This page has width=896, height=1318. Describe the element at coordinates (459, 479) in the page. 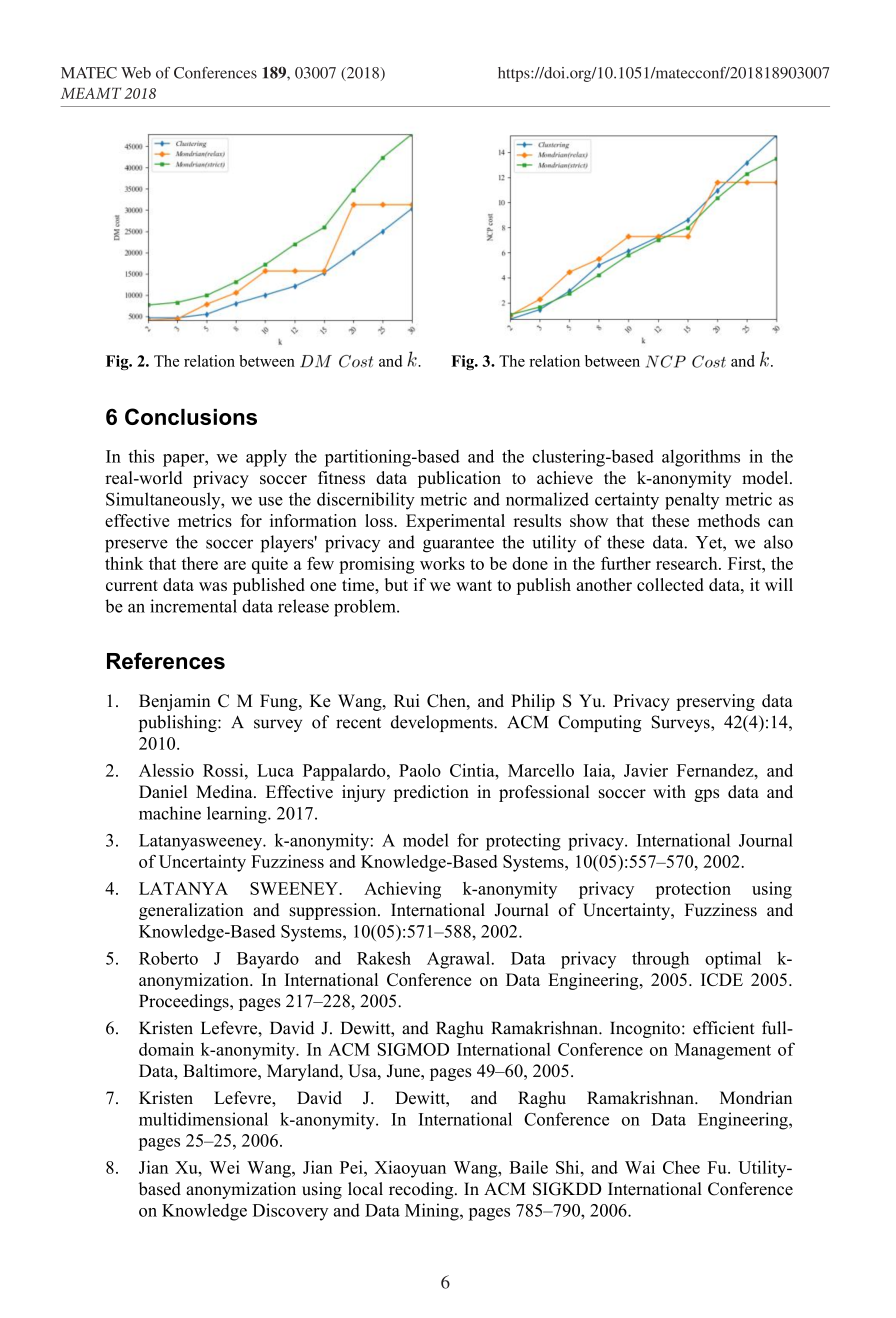

I see `publication` at that location.
